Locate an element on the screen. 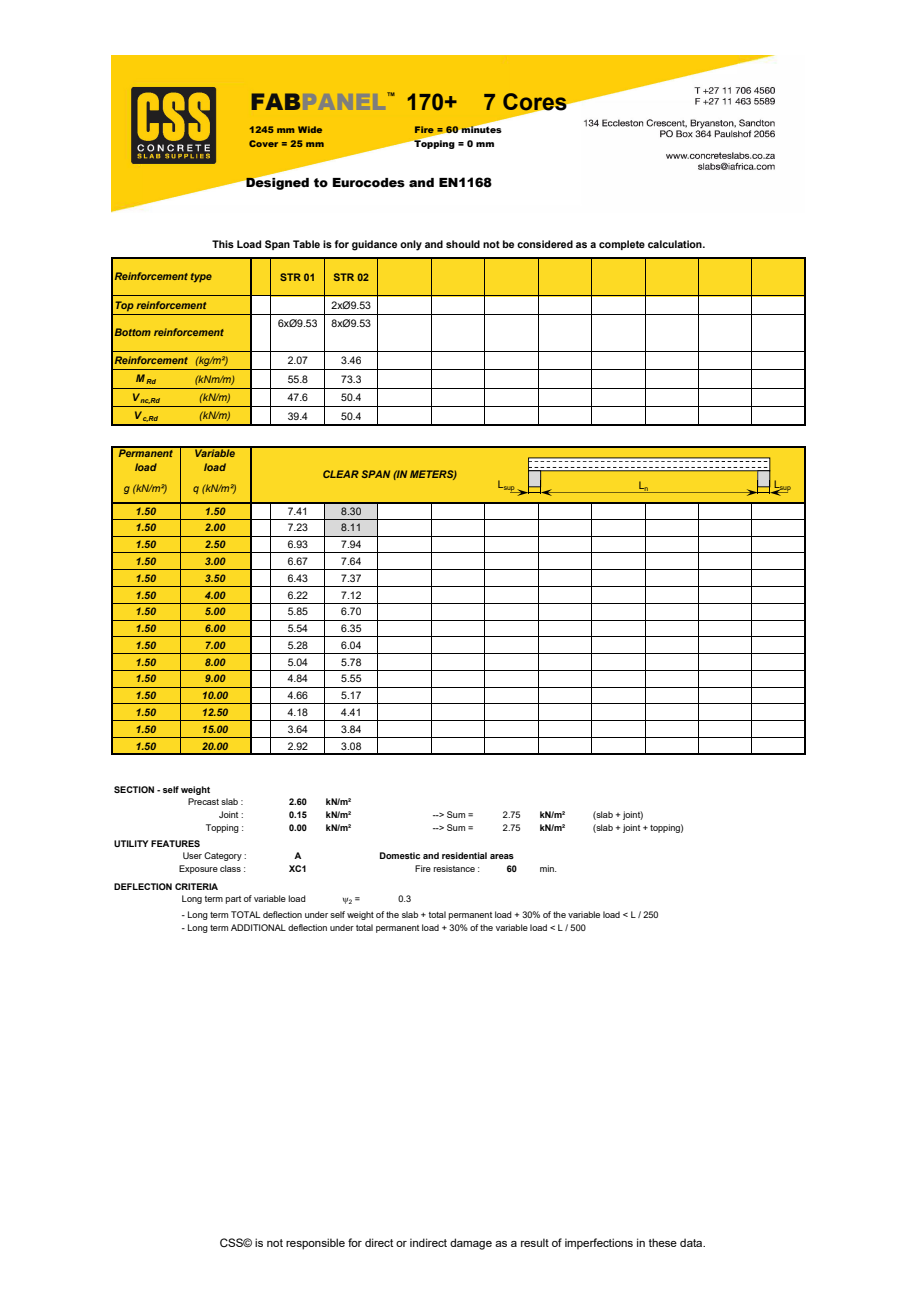  areas is located at coordinates (502, 856).
